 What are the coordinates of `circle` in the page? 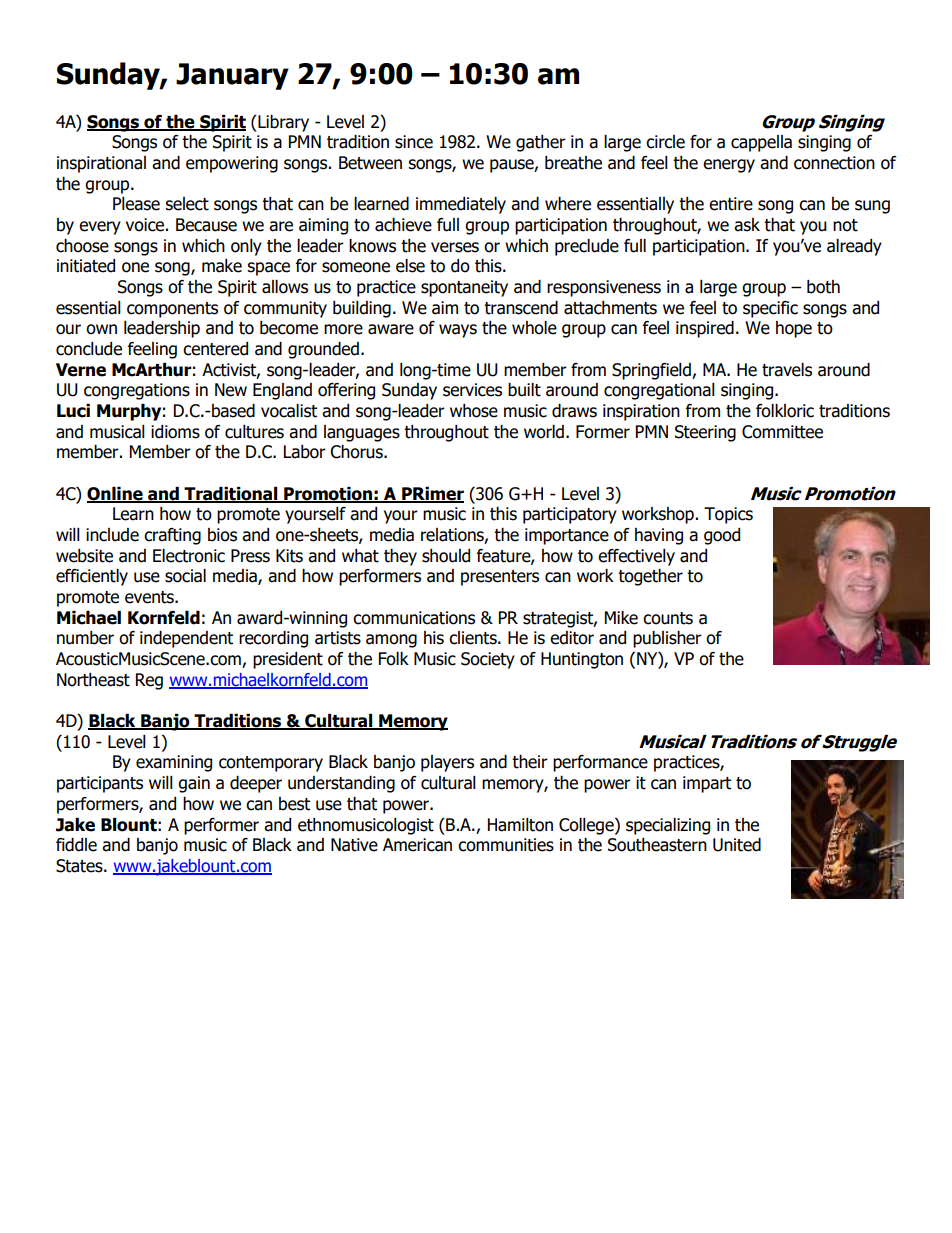 It's located at (665, 142).
